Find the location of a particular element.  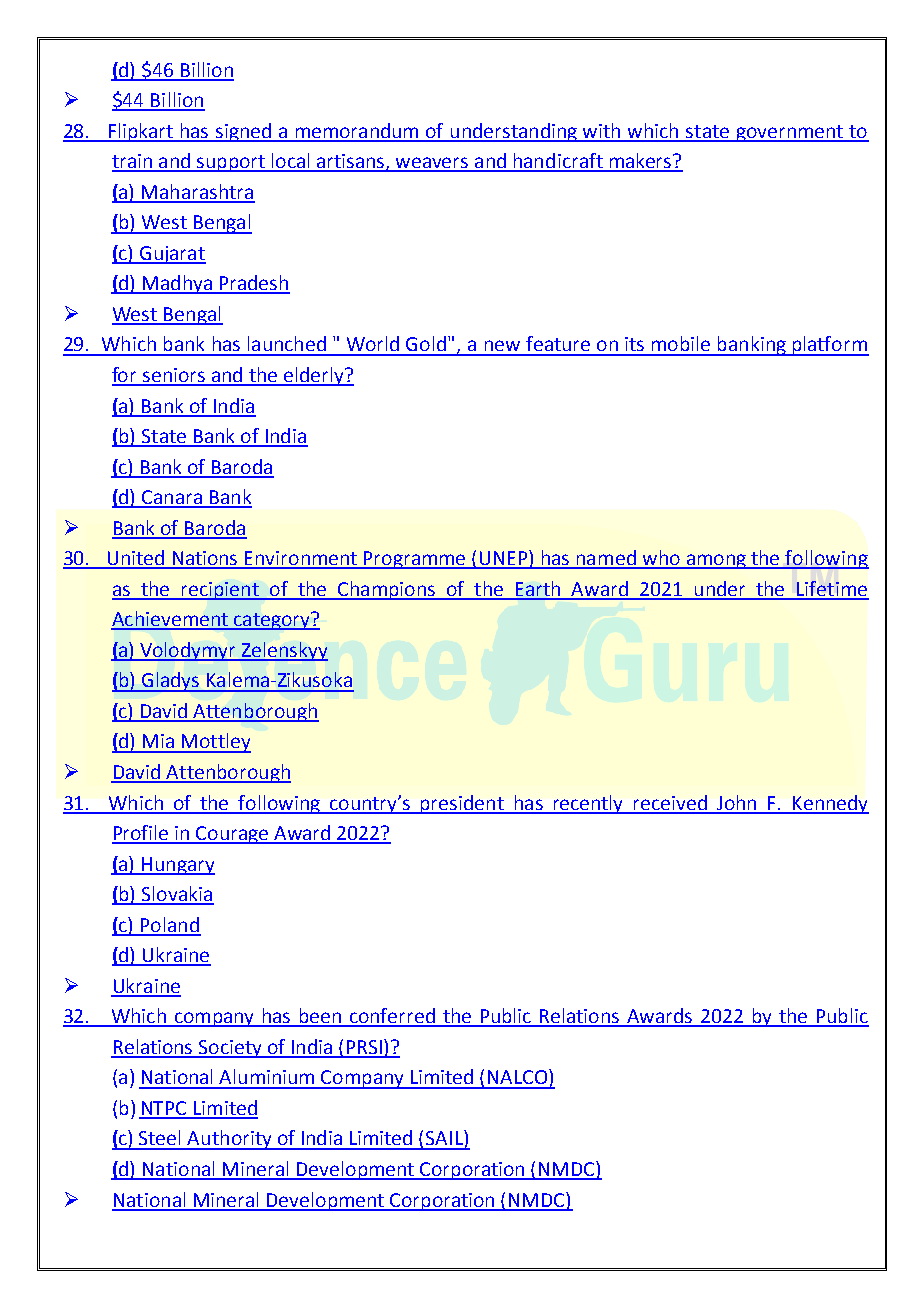

Volodymyr is located at coordinates (188, 651).
